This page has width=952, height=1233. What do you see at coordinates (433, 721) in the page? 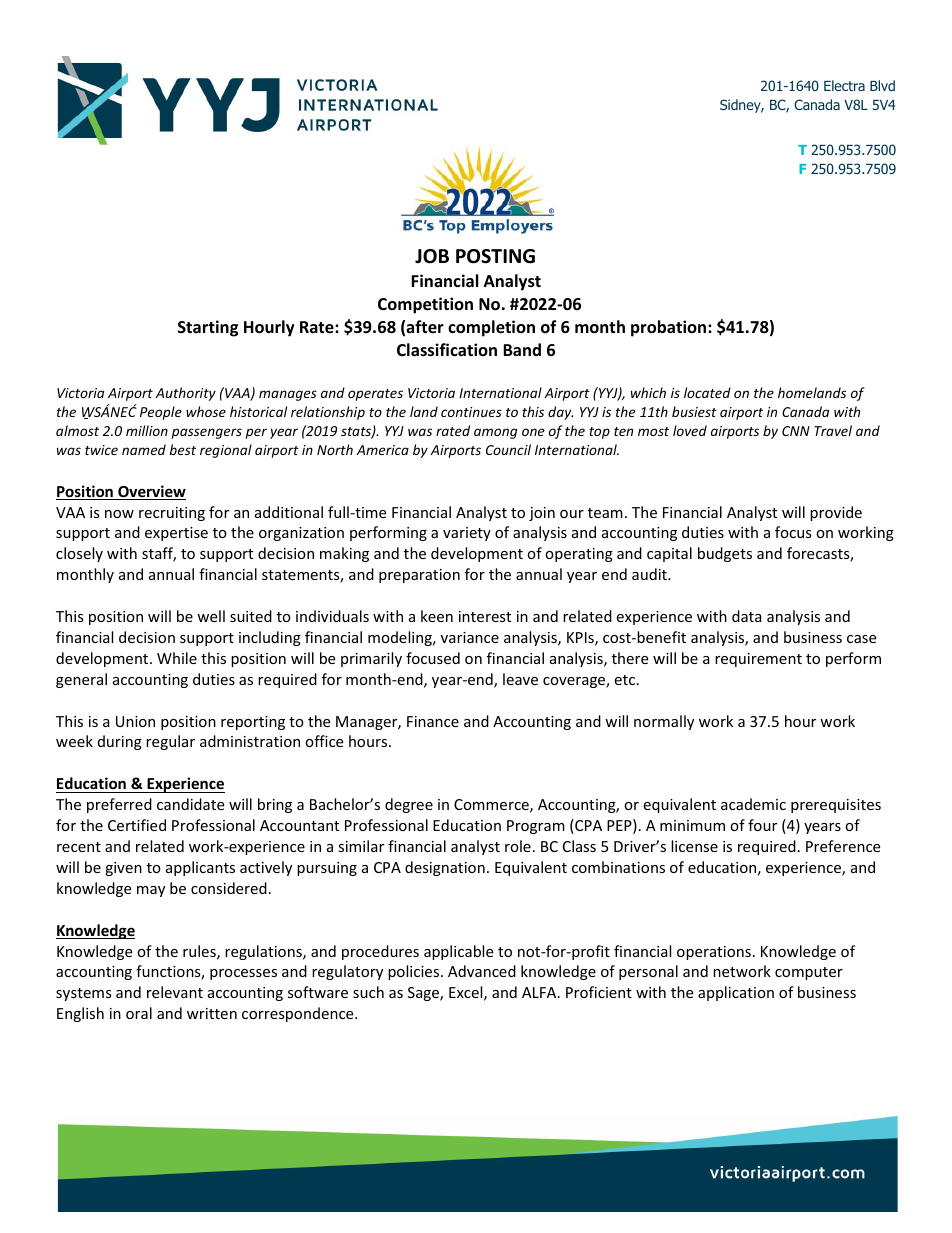
I see `Finance` at bounding box center [433, 721].
